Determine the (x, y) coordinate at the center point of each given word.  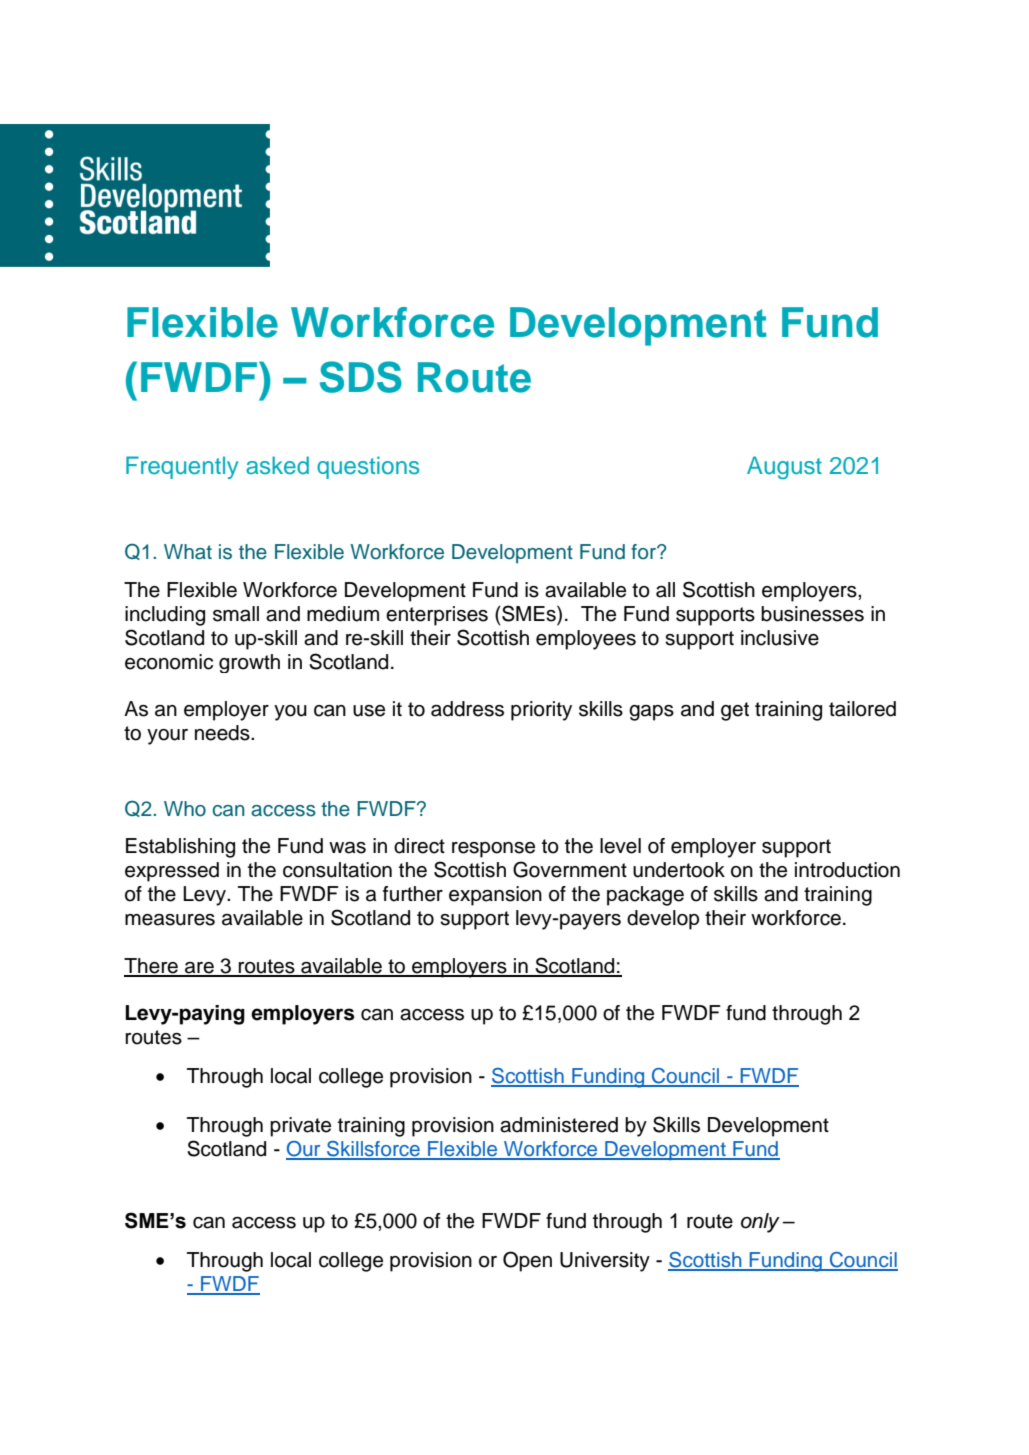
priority (541, 711)
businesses (812, 614)
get (735, 711)
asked (277, 465)
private (300, 1127)
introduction (847, 870)
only (760, 1223)
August (784, 467)
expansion (495, 896)
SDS (361, 377)
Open (527, 1261)
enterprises (437, 616)
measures (170, 920)
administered (559, 1125)
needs (223, 733)
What (188, 552)
